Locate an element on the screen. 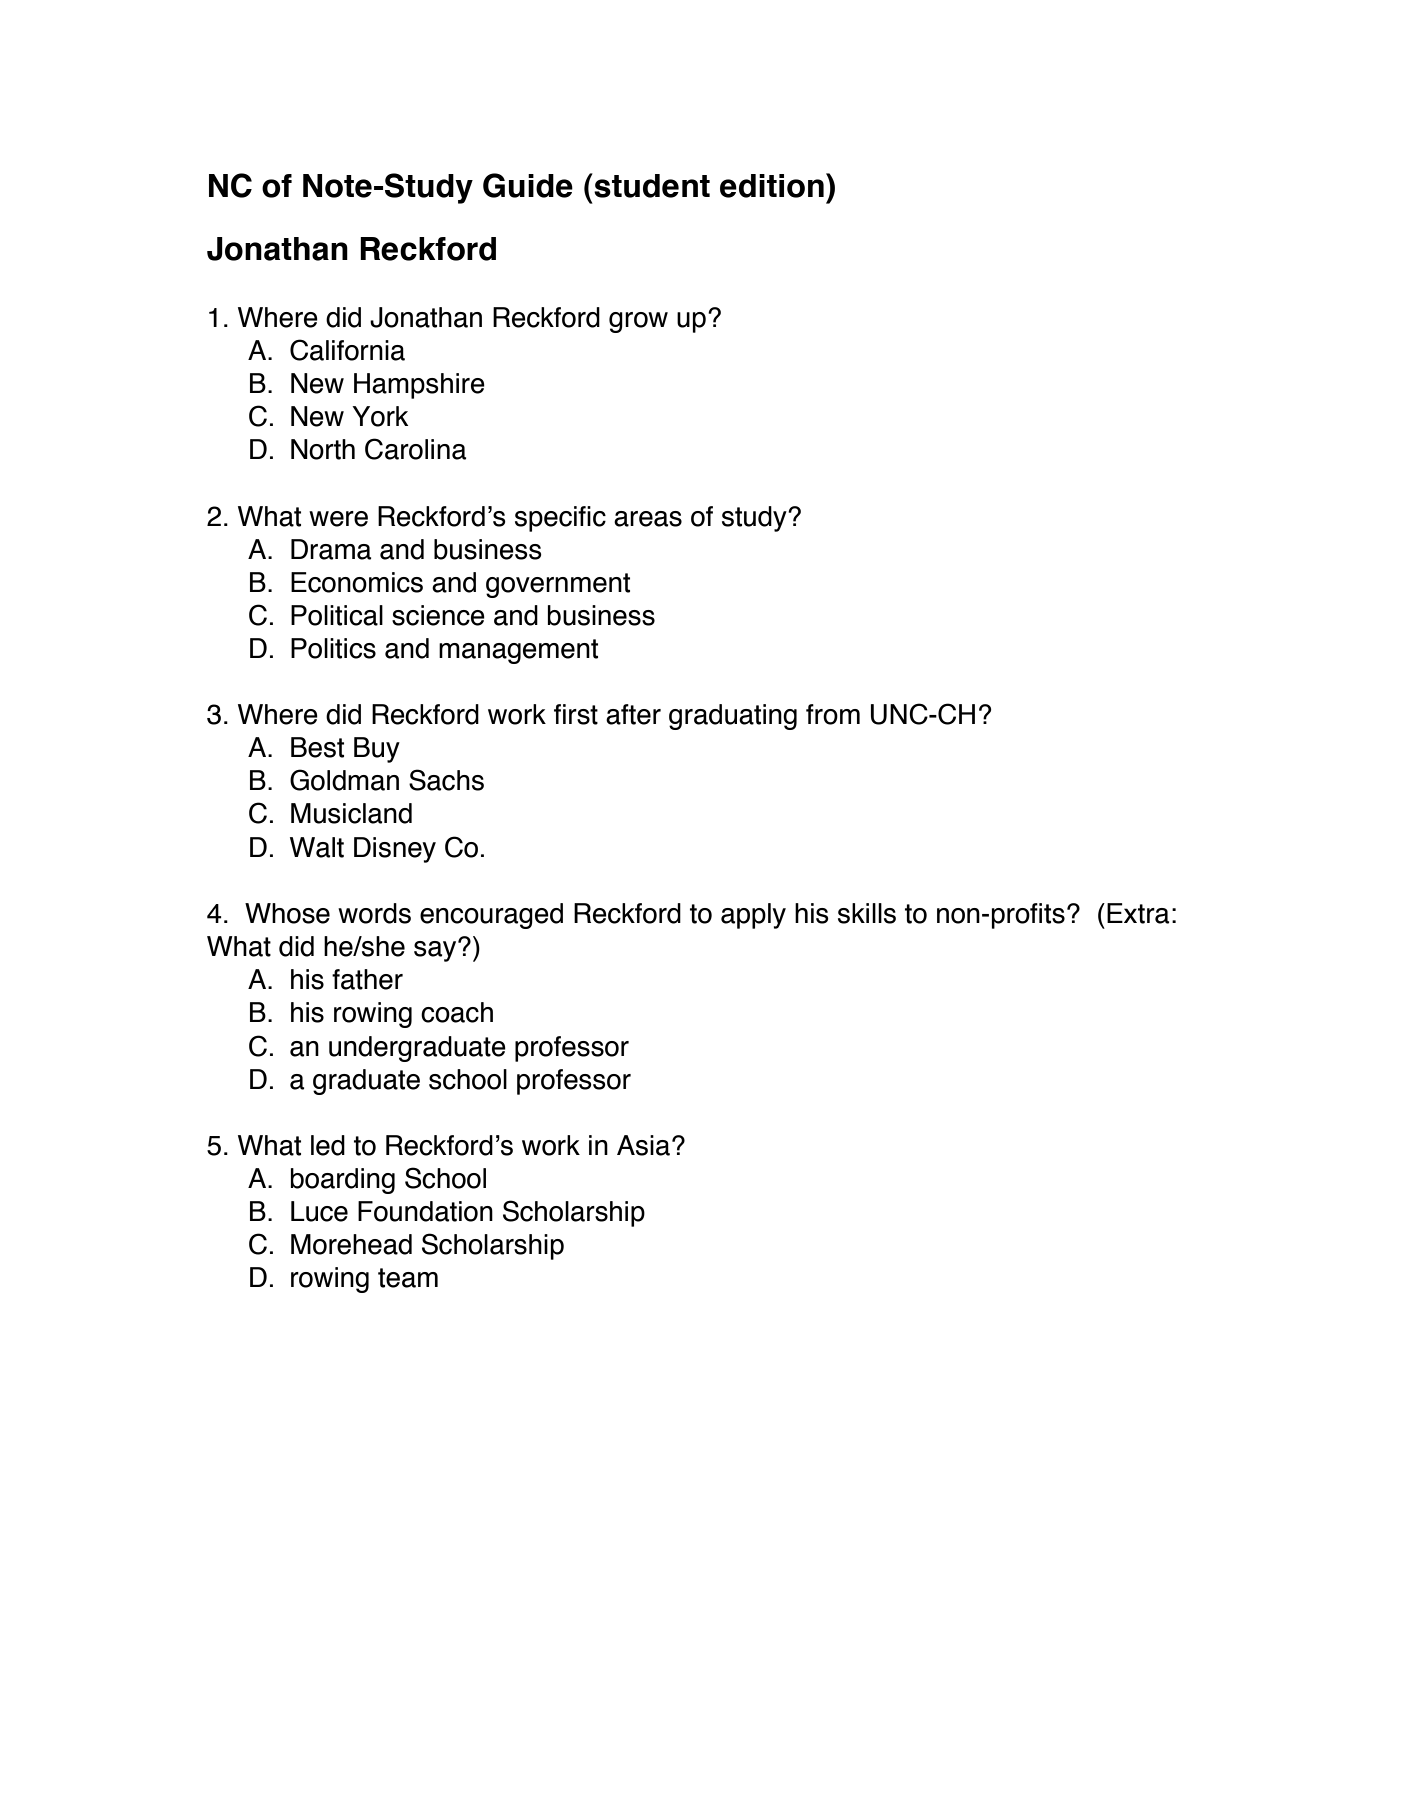  edition is located at coordinates (772, 186).
